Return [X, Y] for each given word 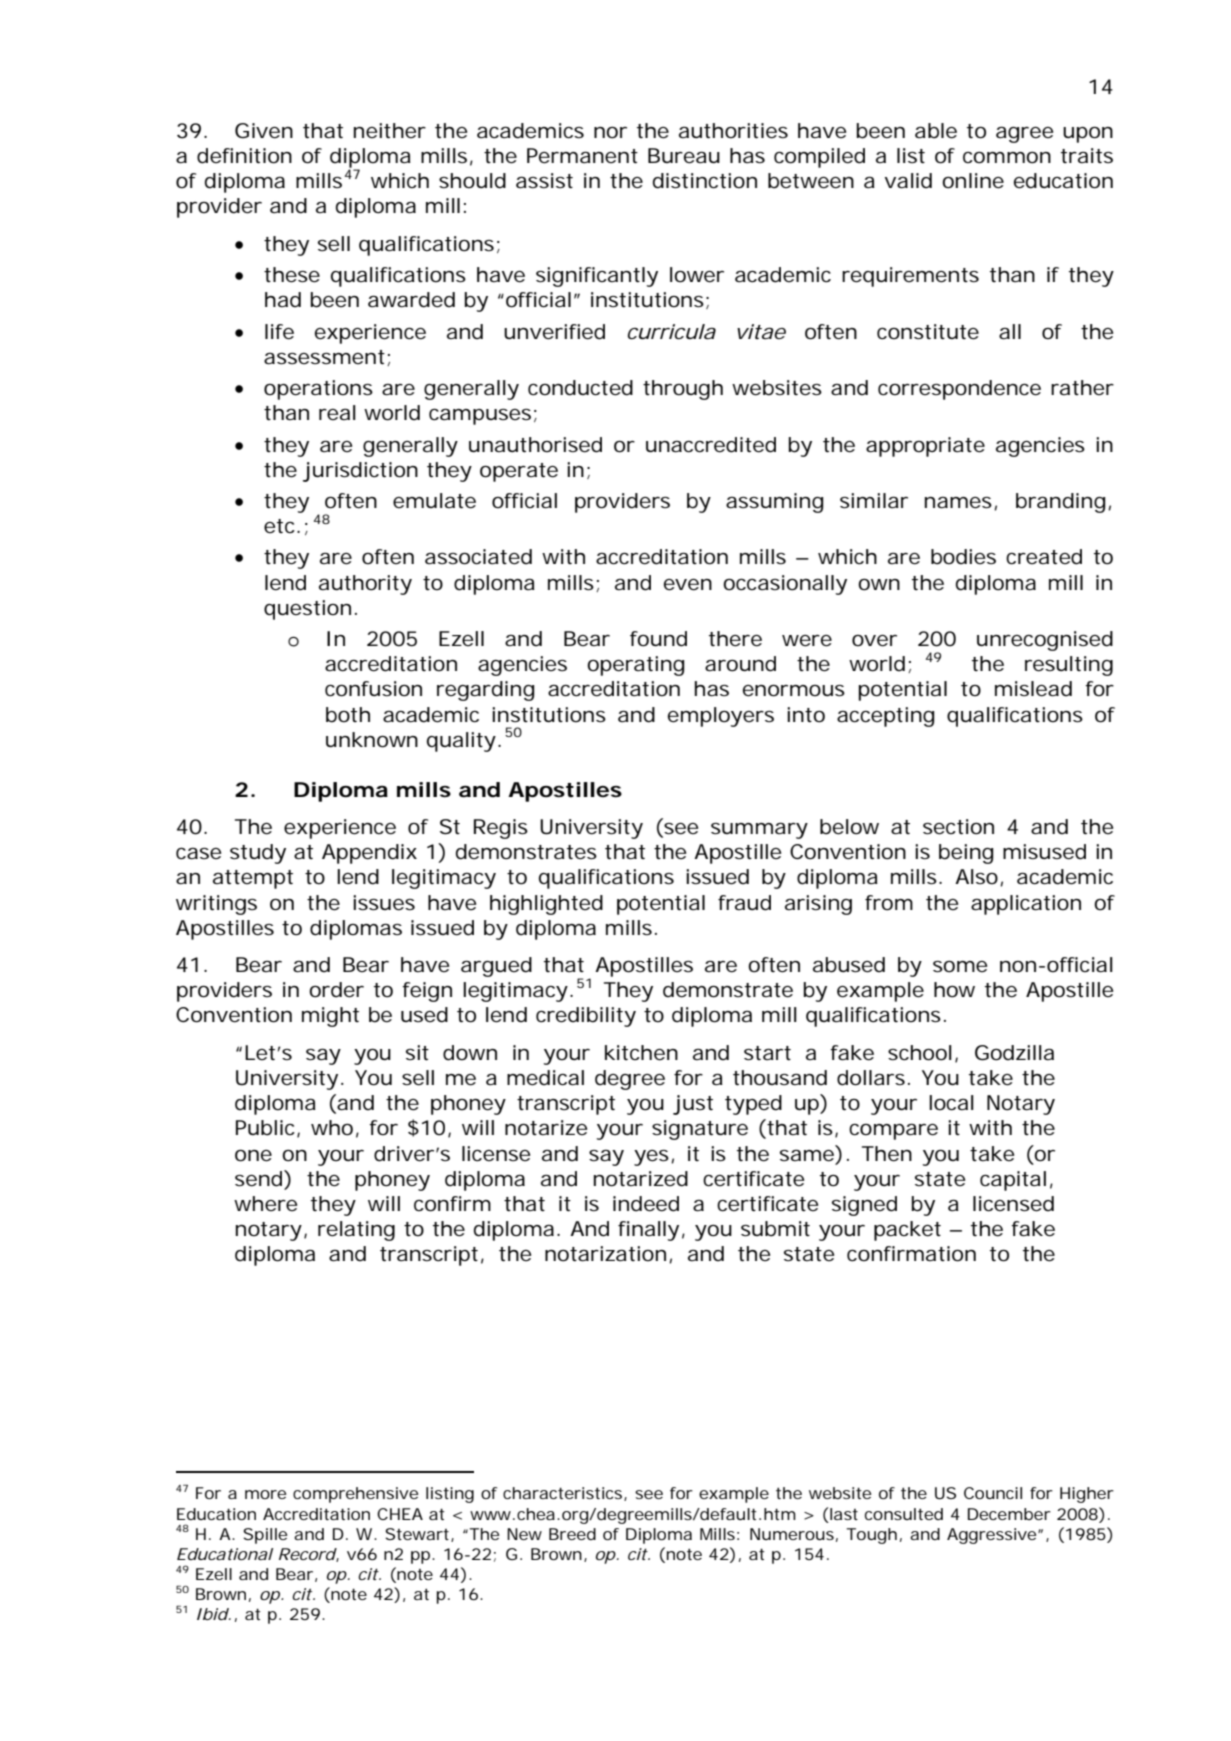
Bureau [684, 156]
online [973, 181]
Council [993, 1493]
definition [244, 156]
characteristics [564, 1494]
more [265, 1494]
